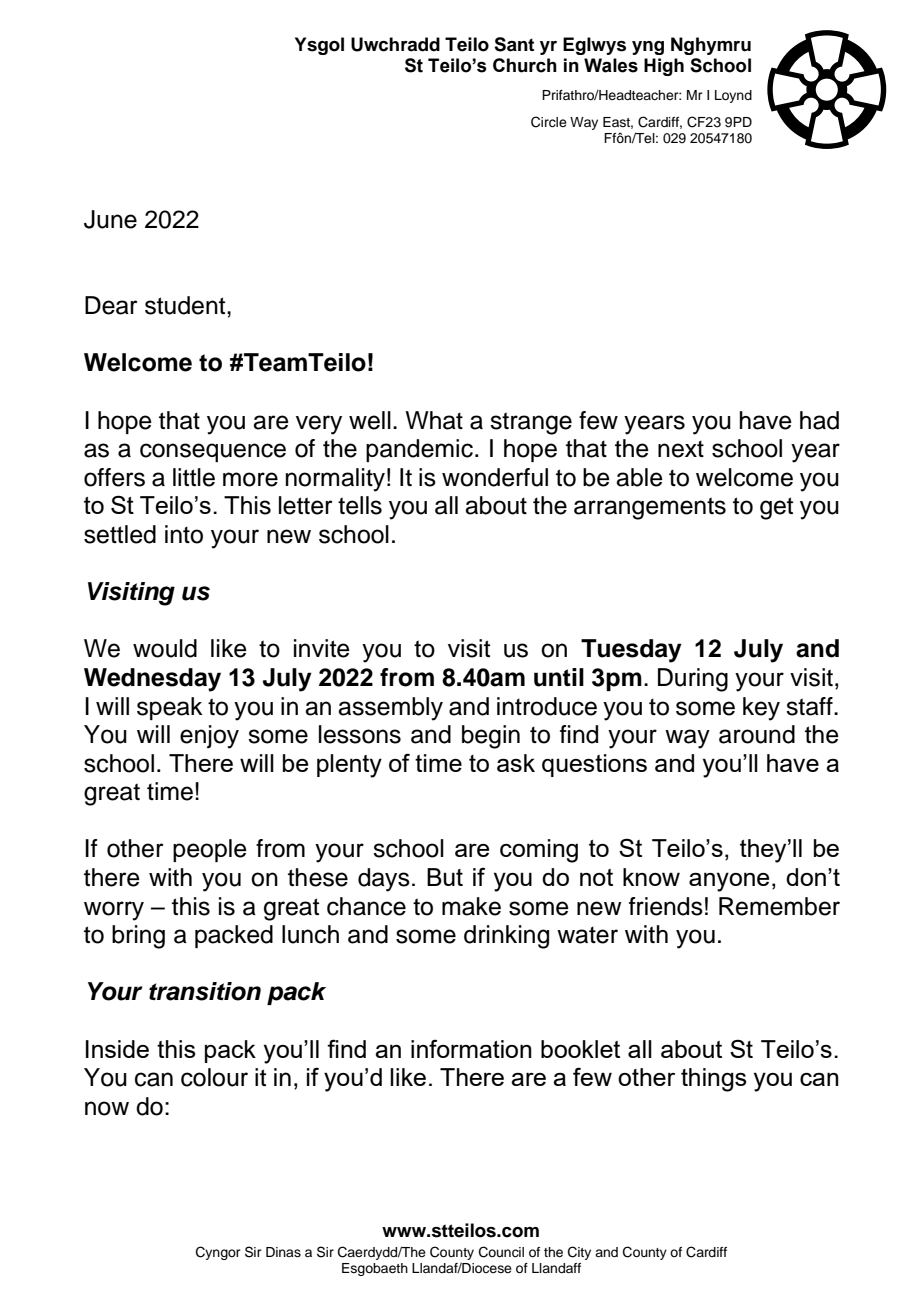 This screenshot has height=1308, width=924. What do you see at coordinates (819, 420) in the screenshot?
I see `had` at bounding box center [819, 420].
